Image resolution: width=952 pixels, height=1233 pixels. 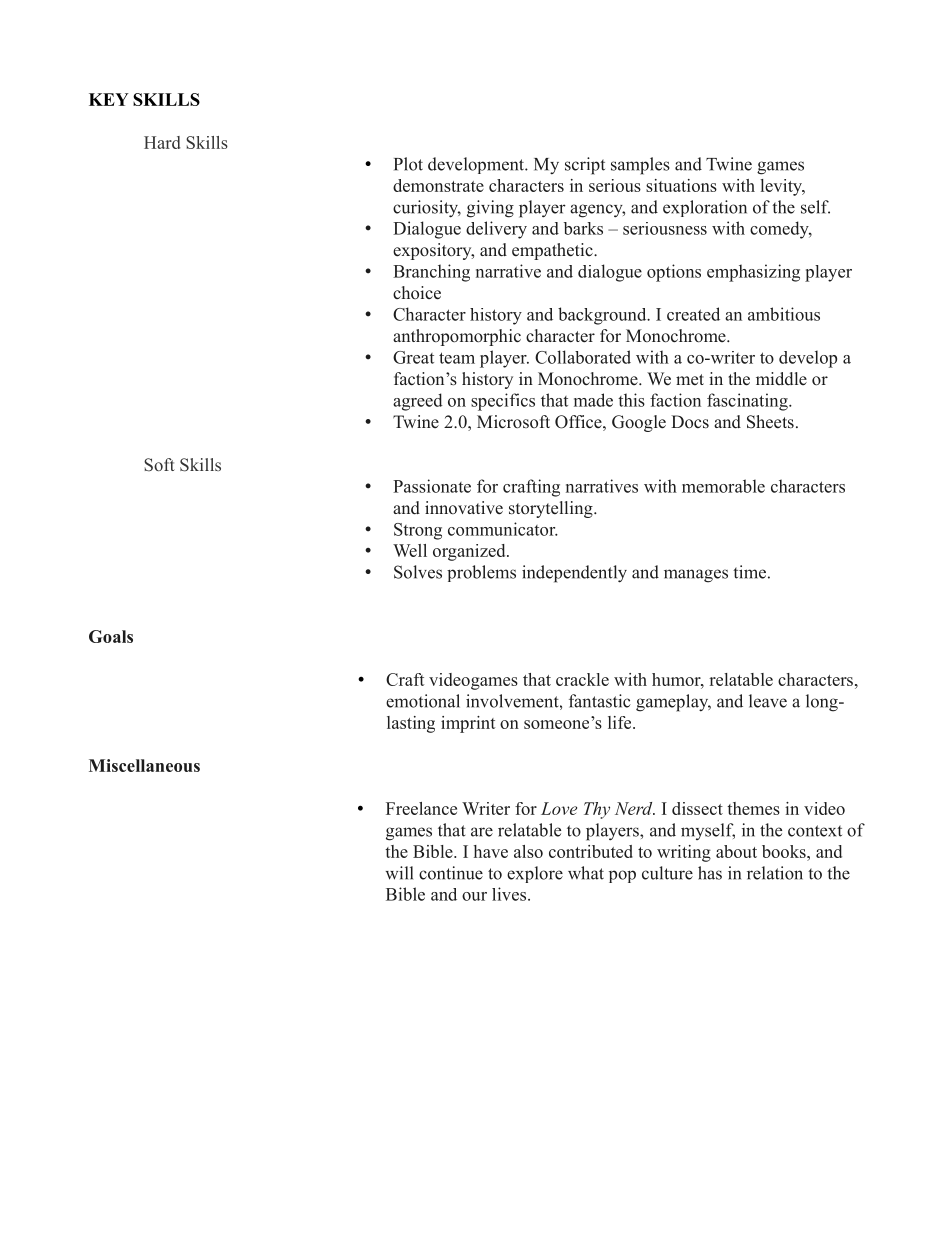 I want to click on manages, so click(x=696, y=576).
